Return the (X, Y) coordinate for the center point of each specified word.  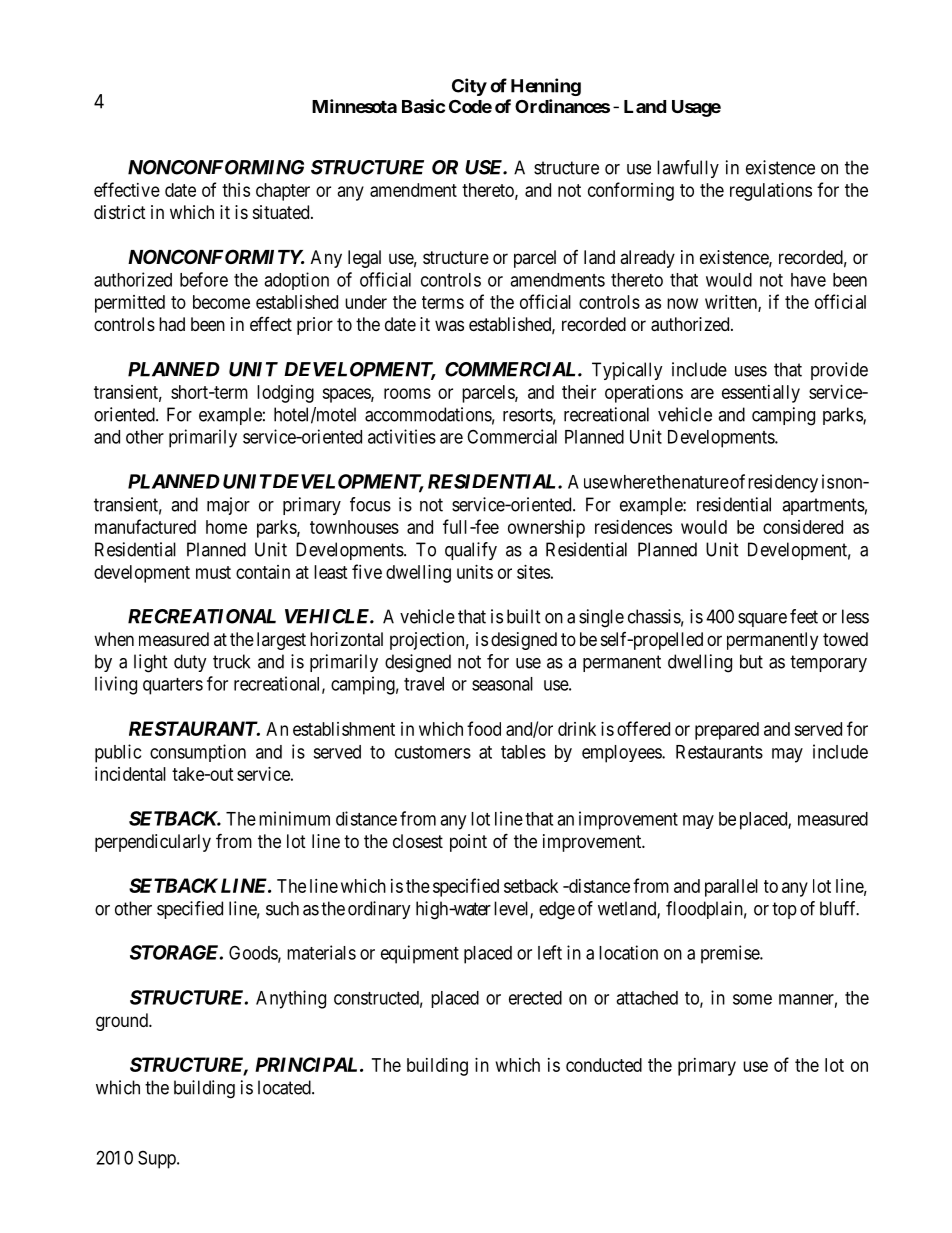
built (524, 616)
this (236, 190)
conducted (604, 1065)
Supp (158, 1159)
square (762, 620)
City (469, 87)
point (468, 843)
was (449, 325)
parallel (731, 888)
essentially (761, 394)
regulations (771, 192)
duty (190, 663)
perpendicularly (153, 843)
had (172, 324)
